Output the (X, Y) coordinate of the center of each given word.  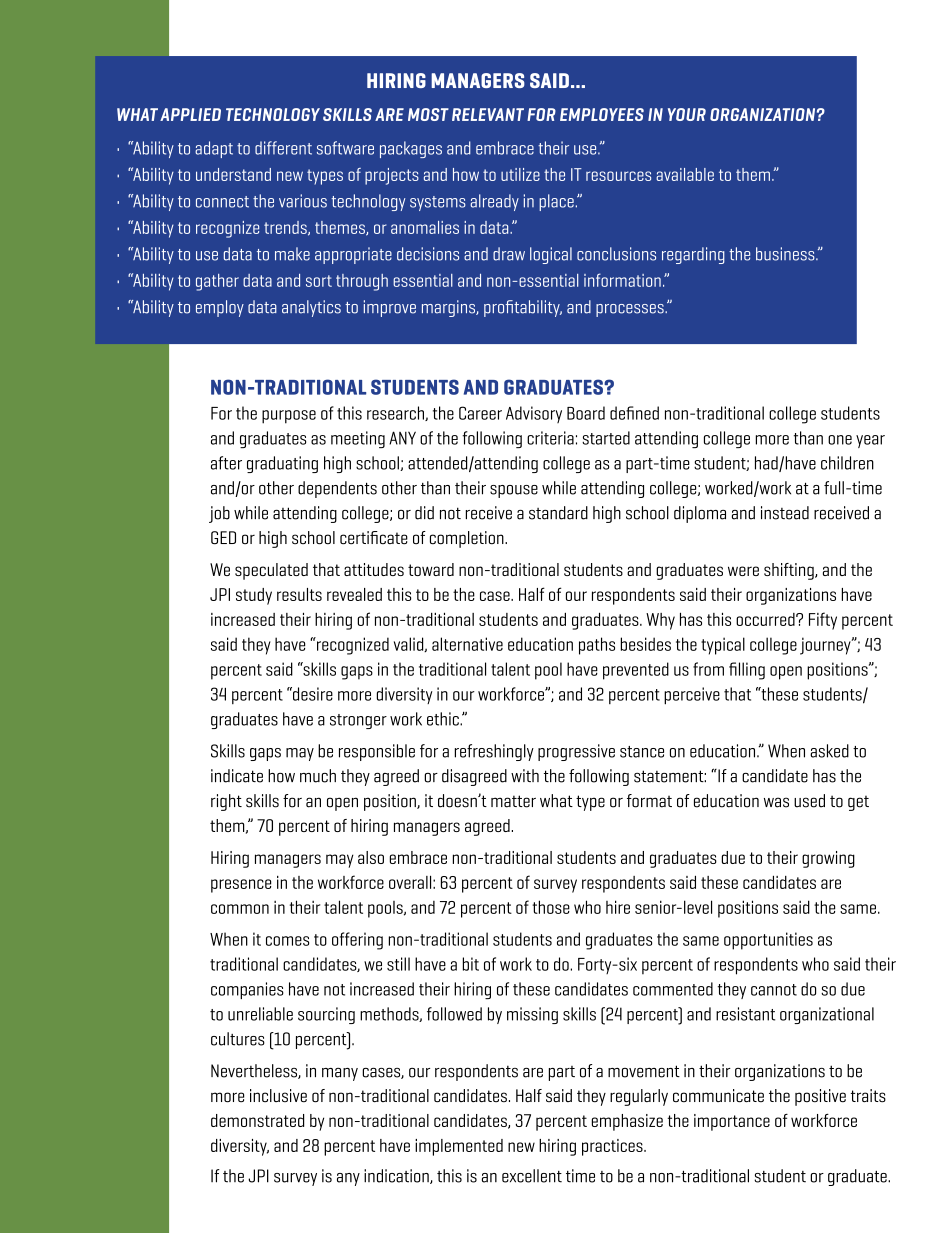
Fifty (823, 621)
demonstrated (257, 1120)
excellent (532, 1176)
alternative (467, 644)
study (254, 596)
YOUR (687, 114)
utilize (520, 174)
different (283, 148)
